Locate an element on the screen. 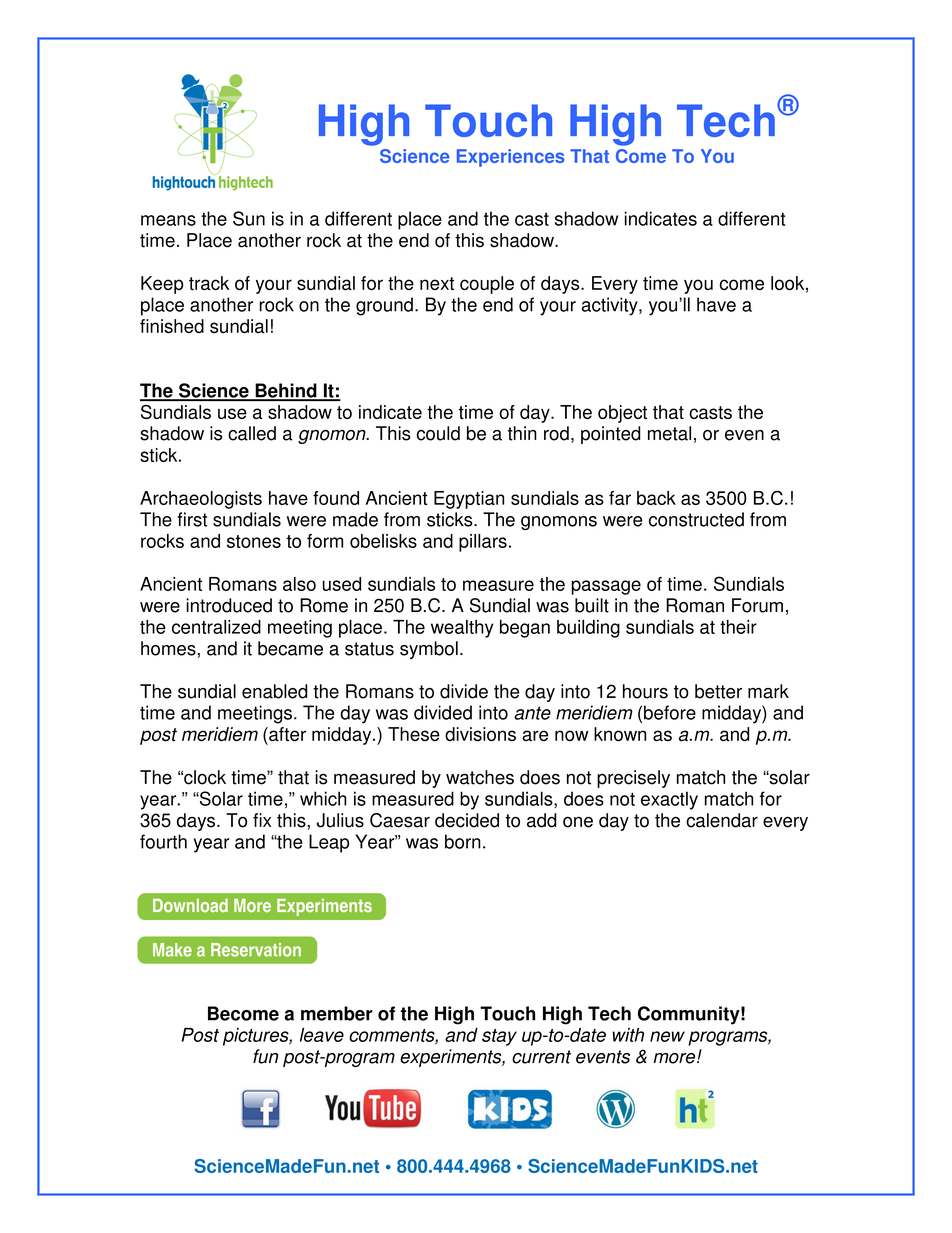 This screenshot has width=952, height=1233. introduced is located at coordinates (229, 605).
